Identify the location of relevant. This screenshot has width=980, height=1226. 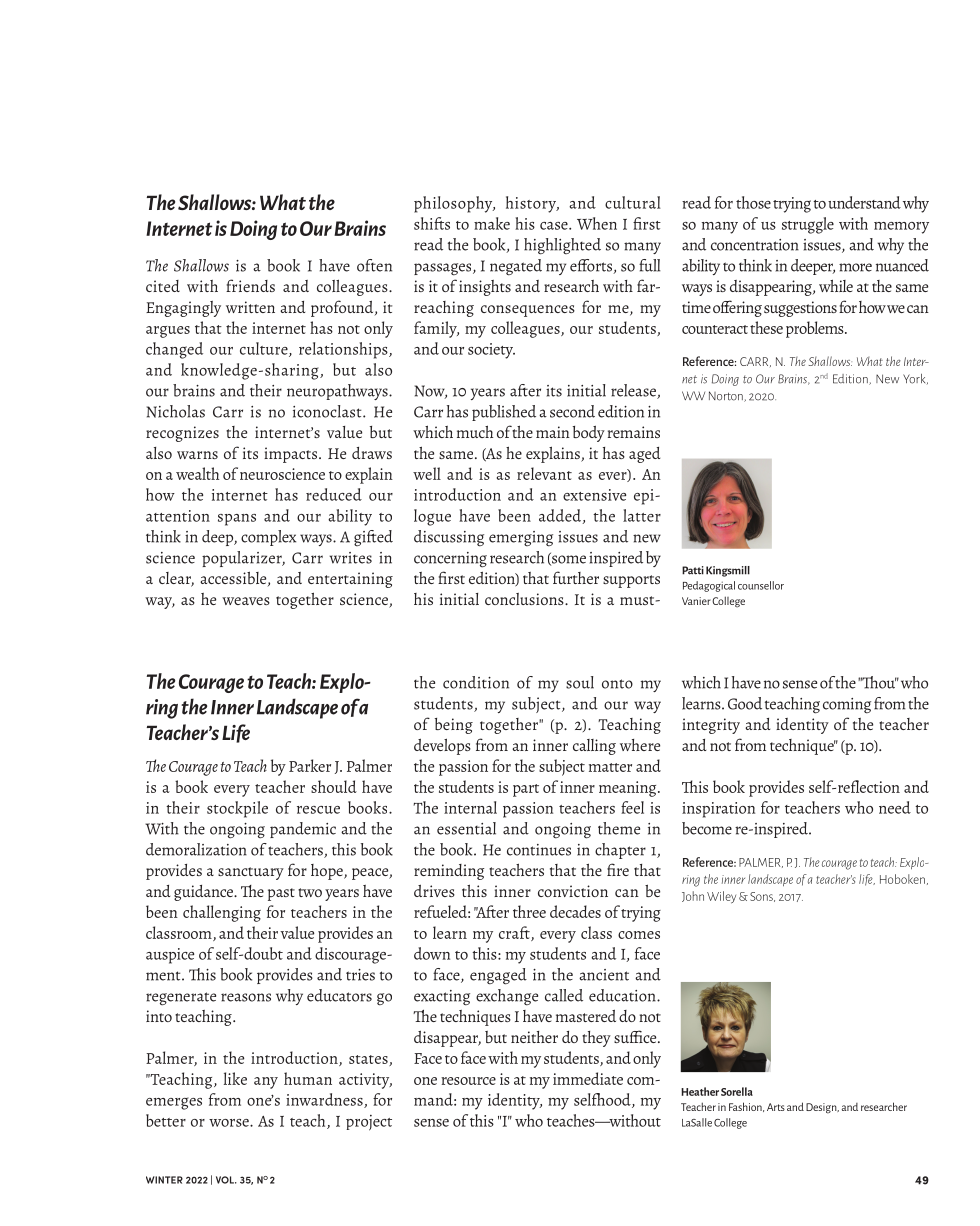
(544, 473).
